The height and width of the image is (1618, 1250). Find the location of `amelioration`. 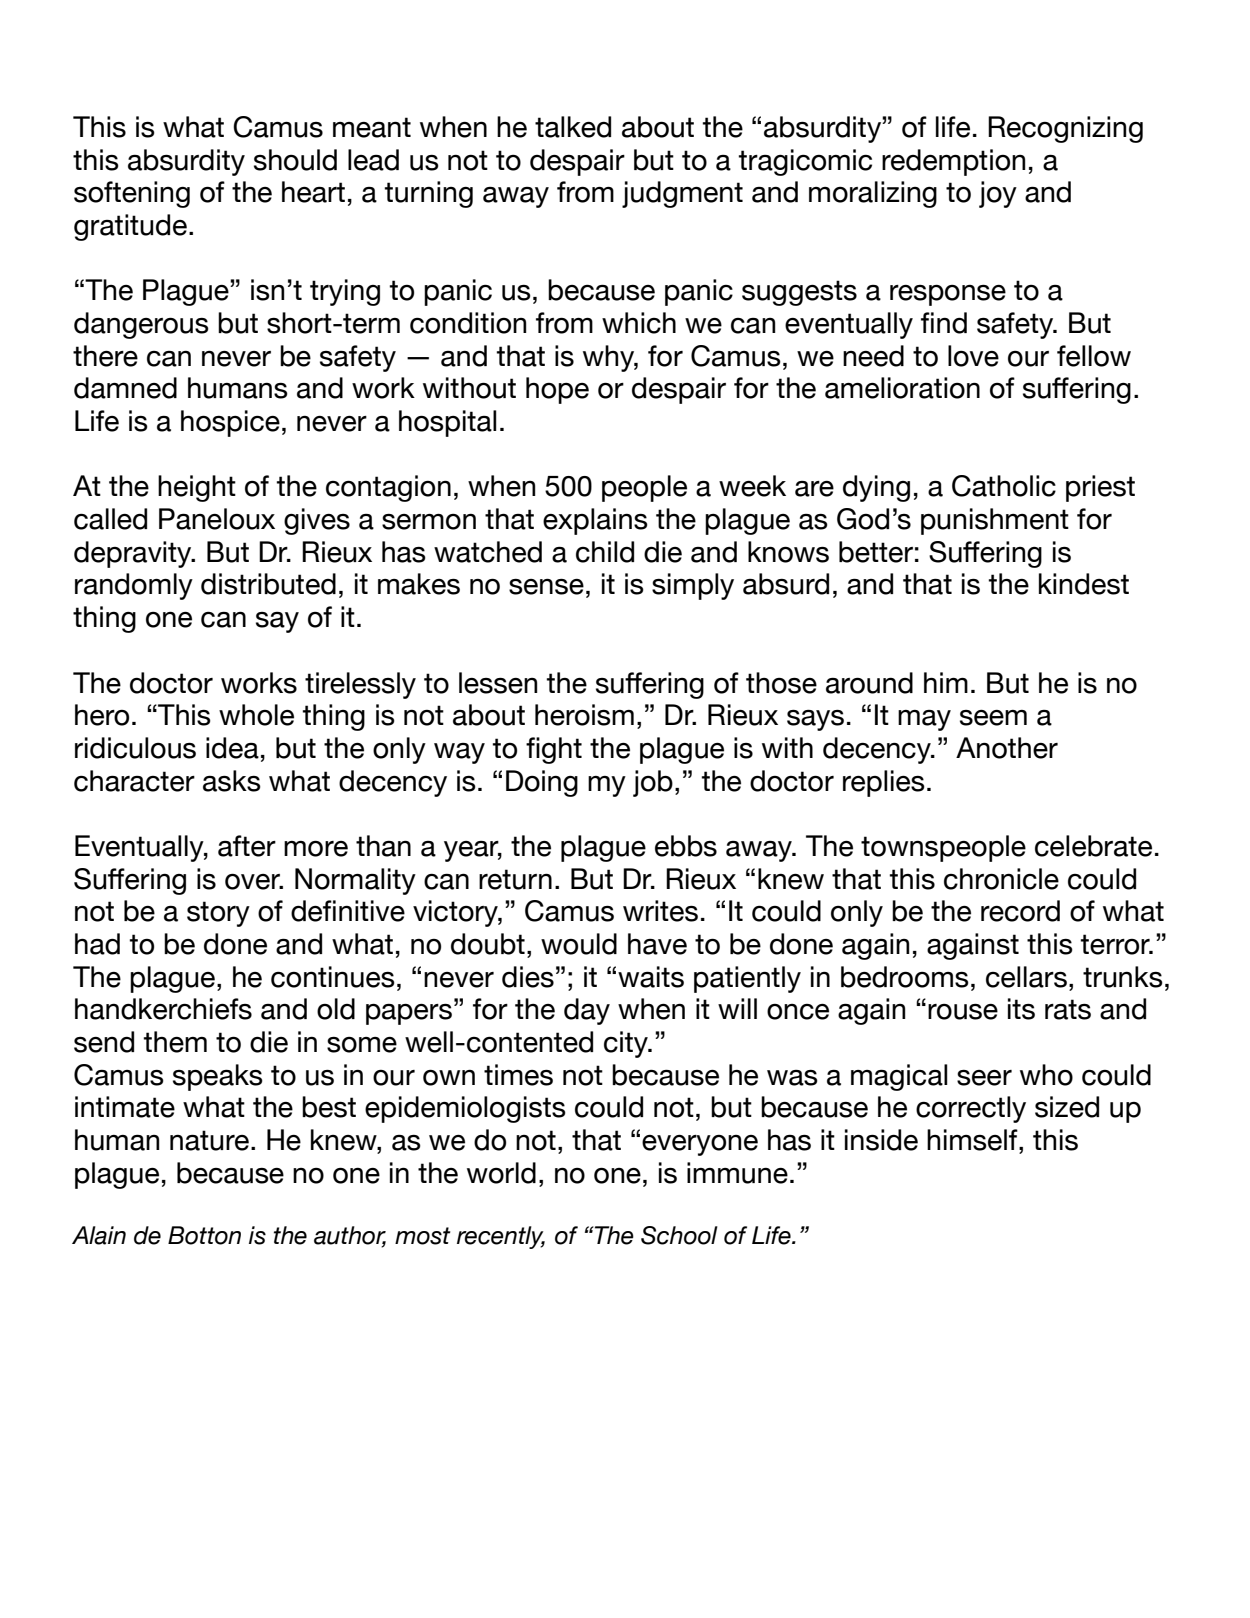

amelioration is located at coordinates (902, 388).
